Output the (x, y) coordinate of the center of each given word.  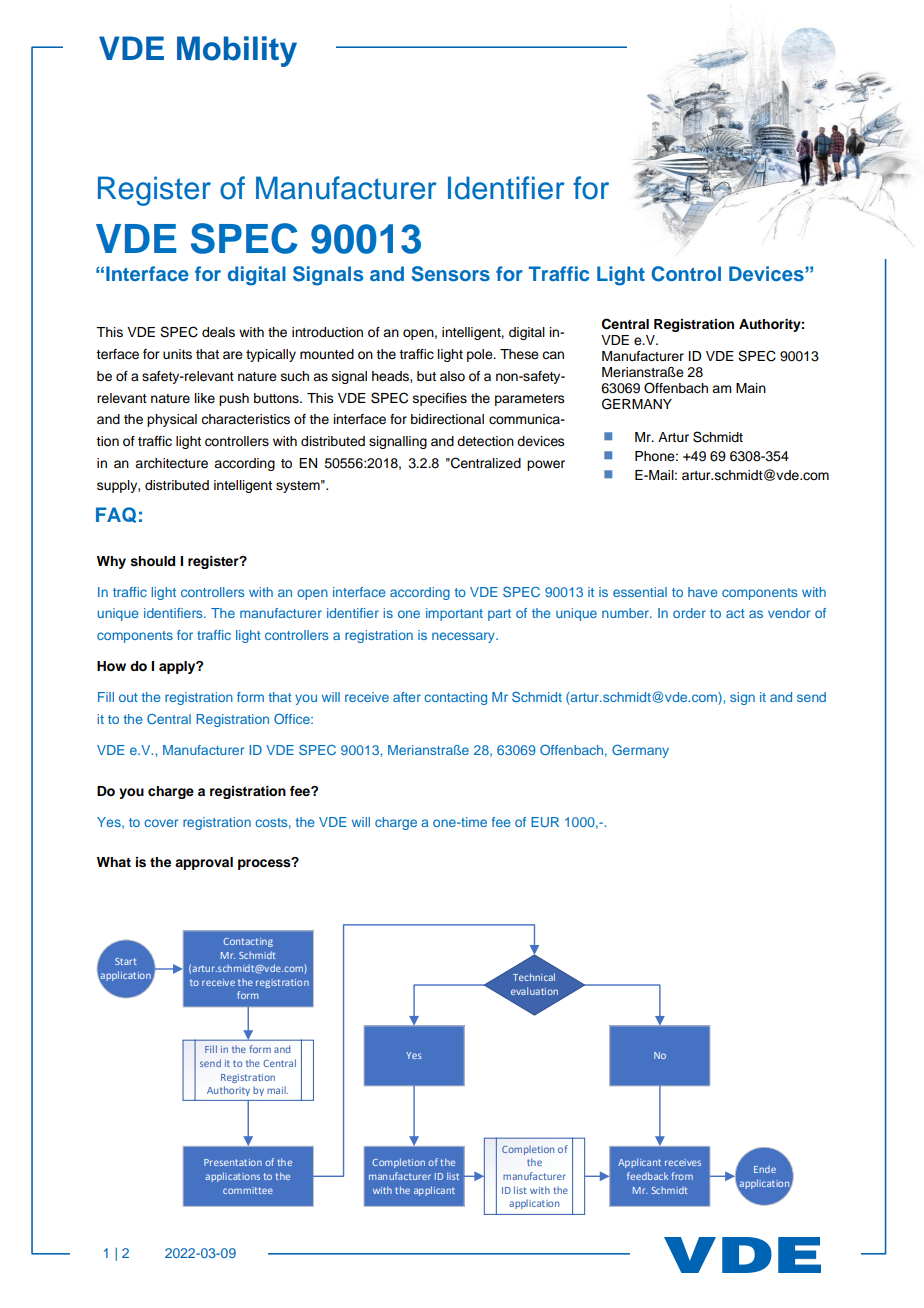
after (407, 697)
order (689, 613)
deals (218, 332)
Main (751, 388)
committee (248, 1190)
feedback (647, 1176)
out (128, 697)
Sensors (451, 274)
